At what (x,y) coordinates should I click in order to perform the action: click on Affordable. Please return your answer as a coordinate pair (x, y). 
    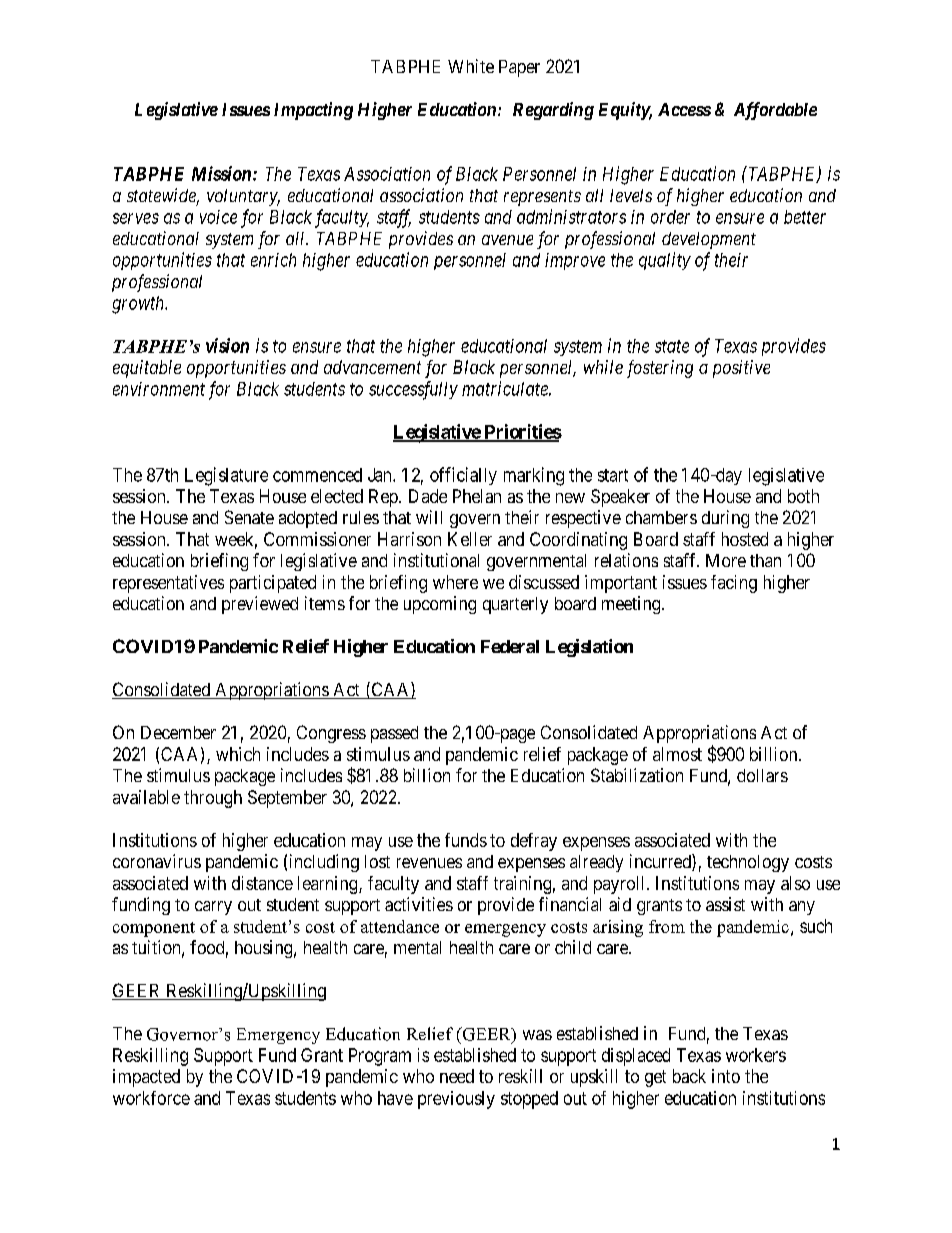
    Looking at the image, I should click on (775, 111).
